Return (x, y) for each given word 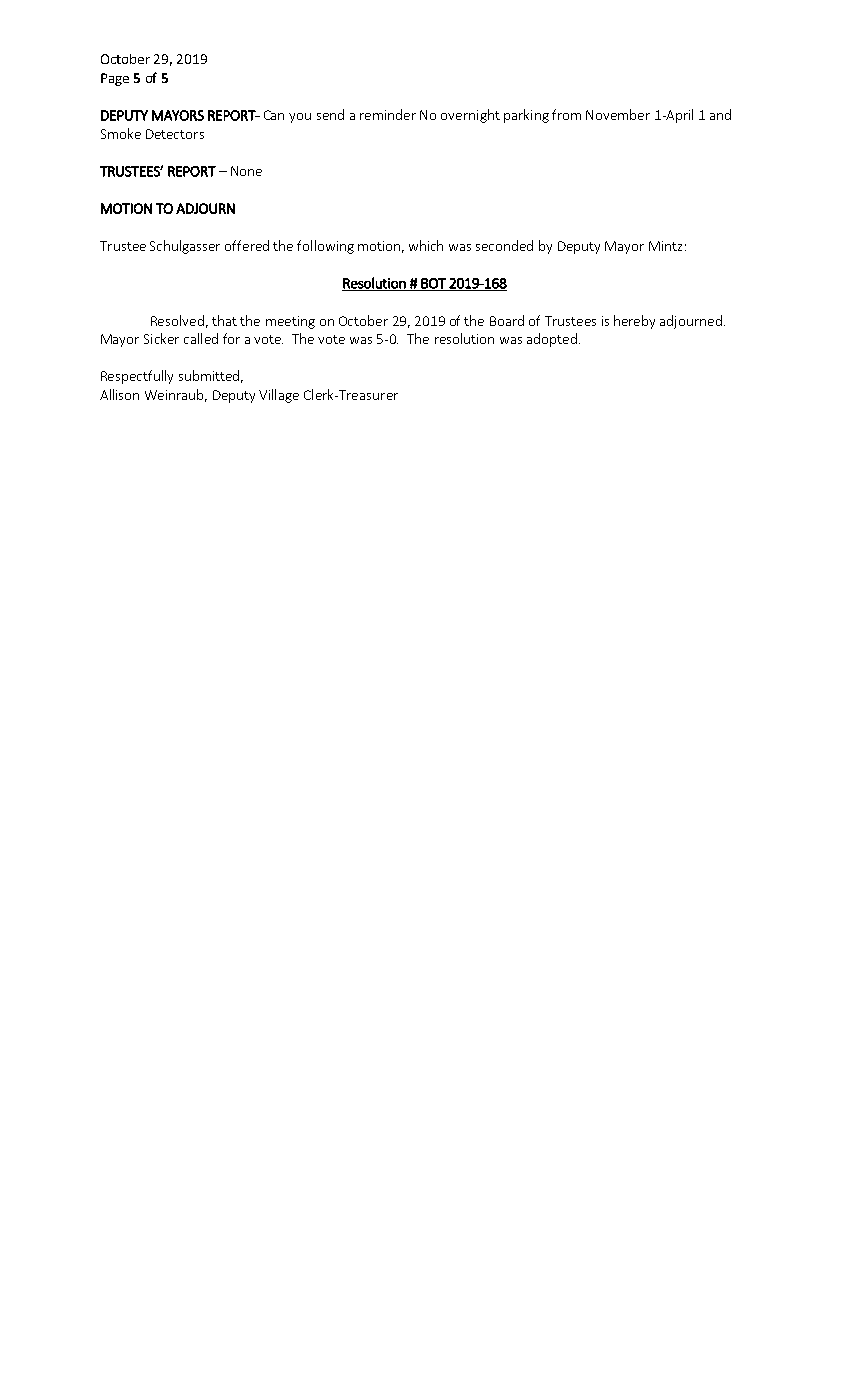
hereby (634, 322)
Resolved (177, 320)
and (720, 114)
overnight (470, 116)
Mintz (665, 246)
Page (115, 79)
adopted (552, 340)
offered (247, 245)
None (246, 171)
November (618, 114)
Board (507, 320)
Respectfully (137, 377)
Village (279, 396)
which (426, 245)
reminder (388, 114)
